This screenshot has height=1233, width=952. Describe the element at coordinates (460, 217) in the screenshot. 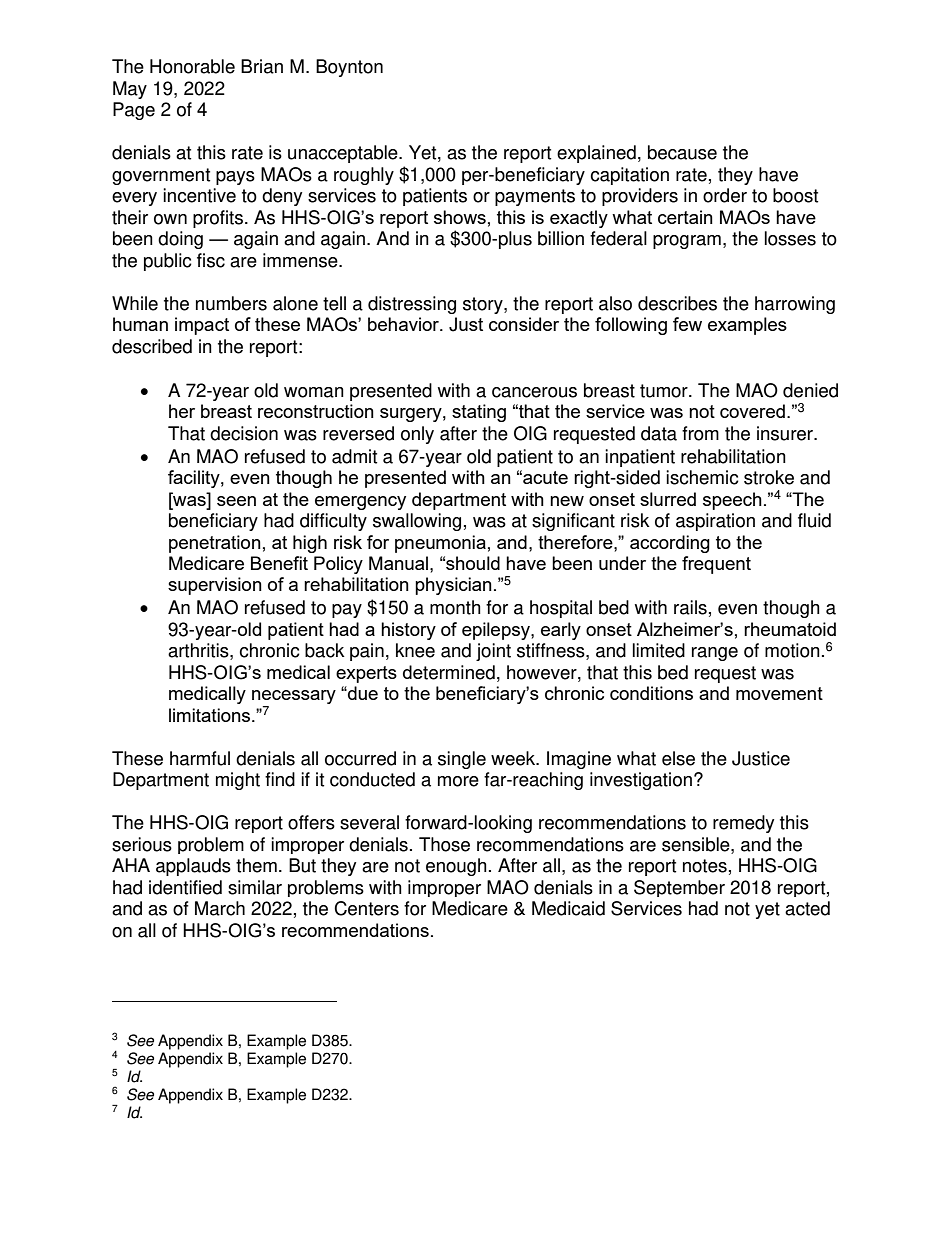

I see `shows` at that location.
